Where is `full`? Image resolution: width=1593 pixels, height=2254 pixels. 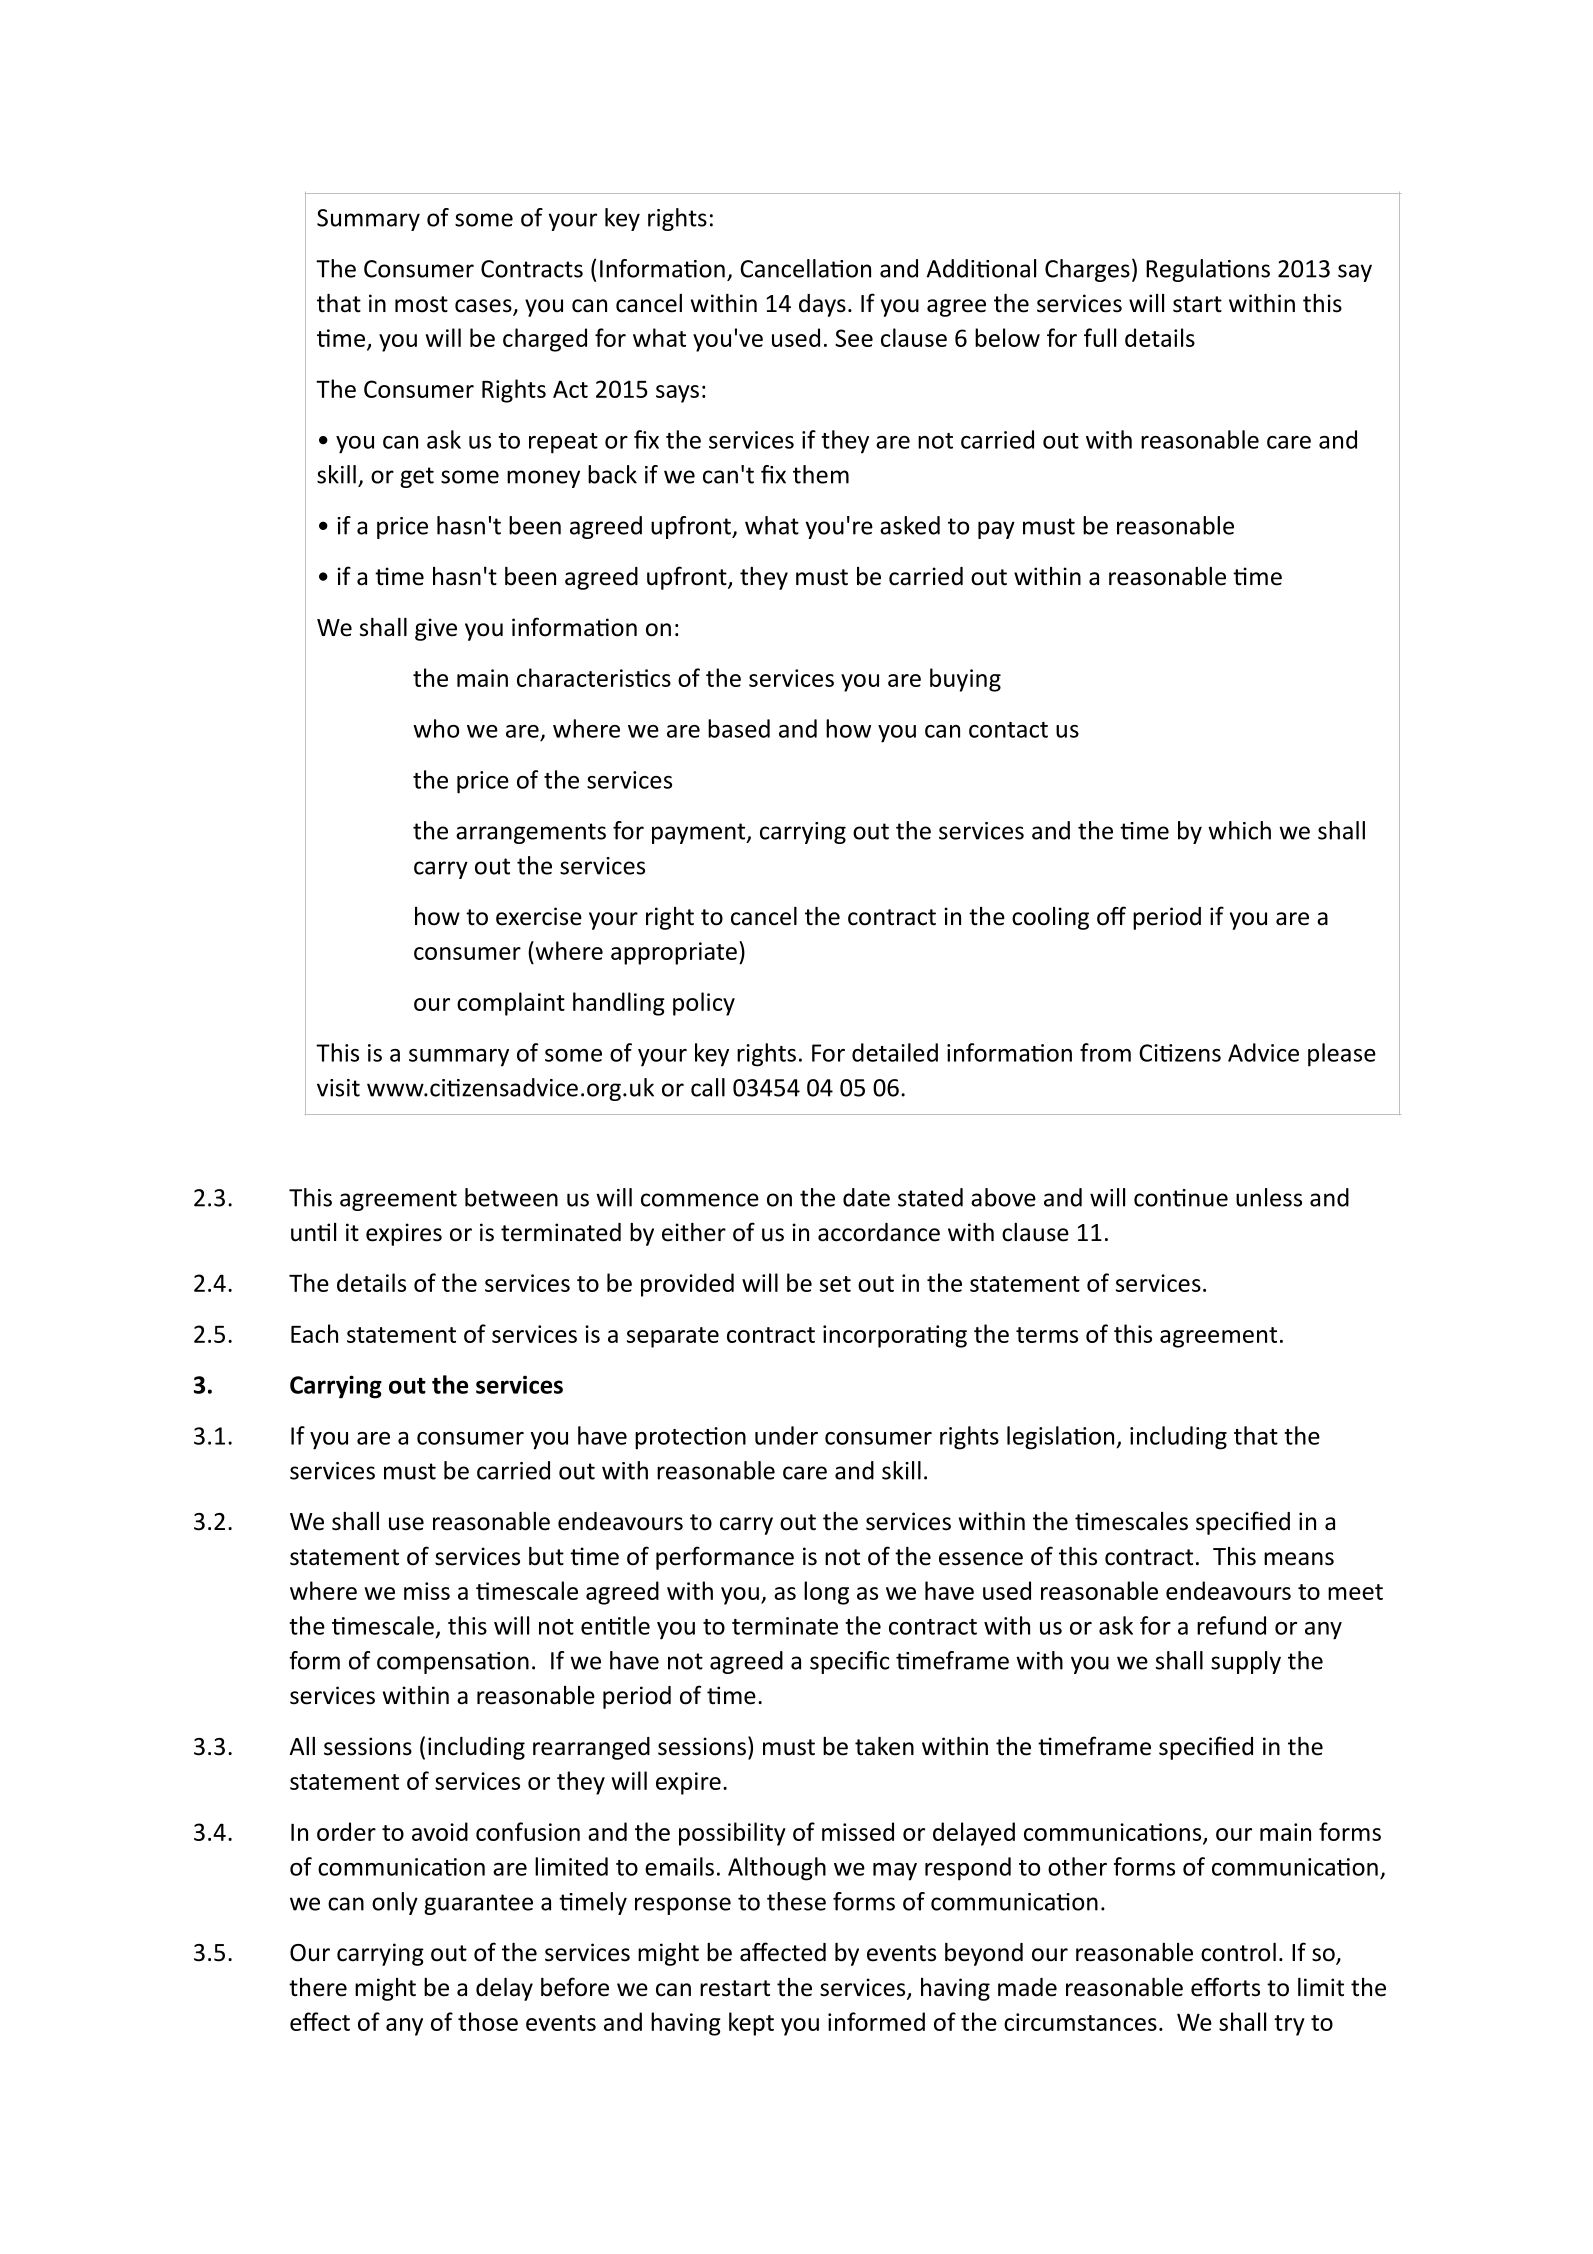
full is located at coordinates (1100, 337).
